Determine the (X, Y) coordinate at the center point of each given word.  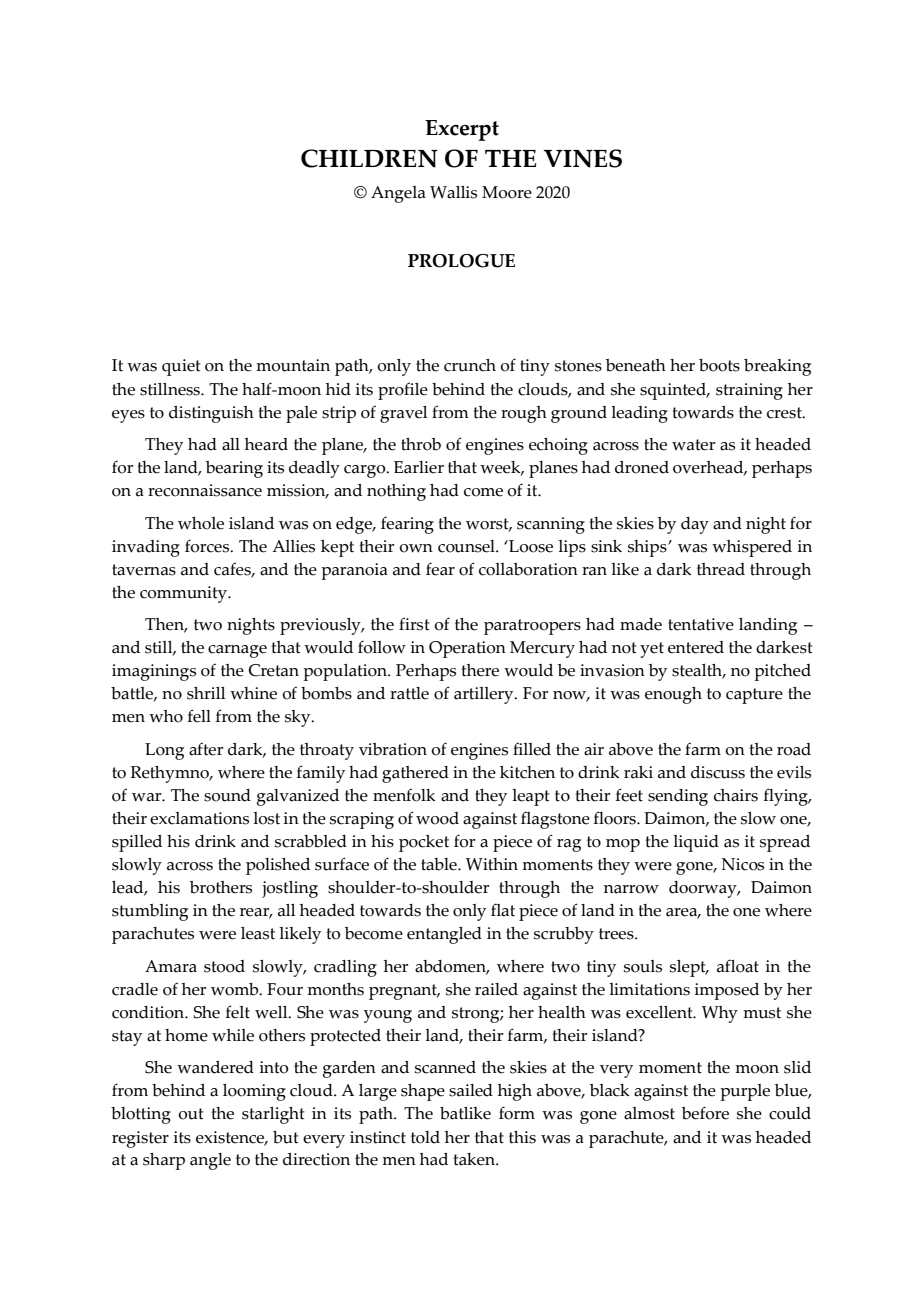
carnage (237, 651)
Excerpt (462, 130)
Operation (467, 649)
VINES (583, 158)
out (191, 1114)
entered (696, 647)
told (425, 1137)
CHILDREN (369, 158)
